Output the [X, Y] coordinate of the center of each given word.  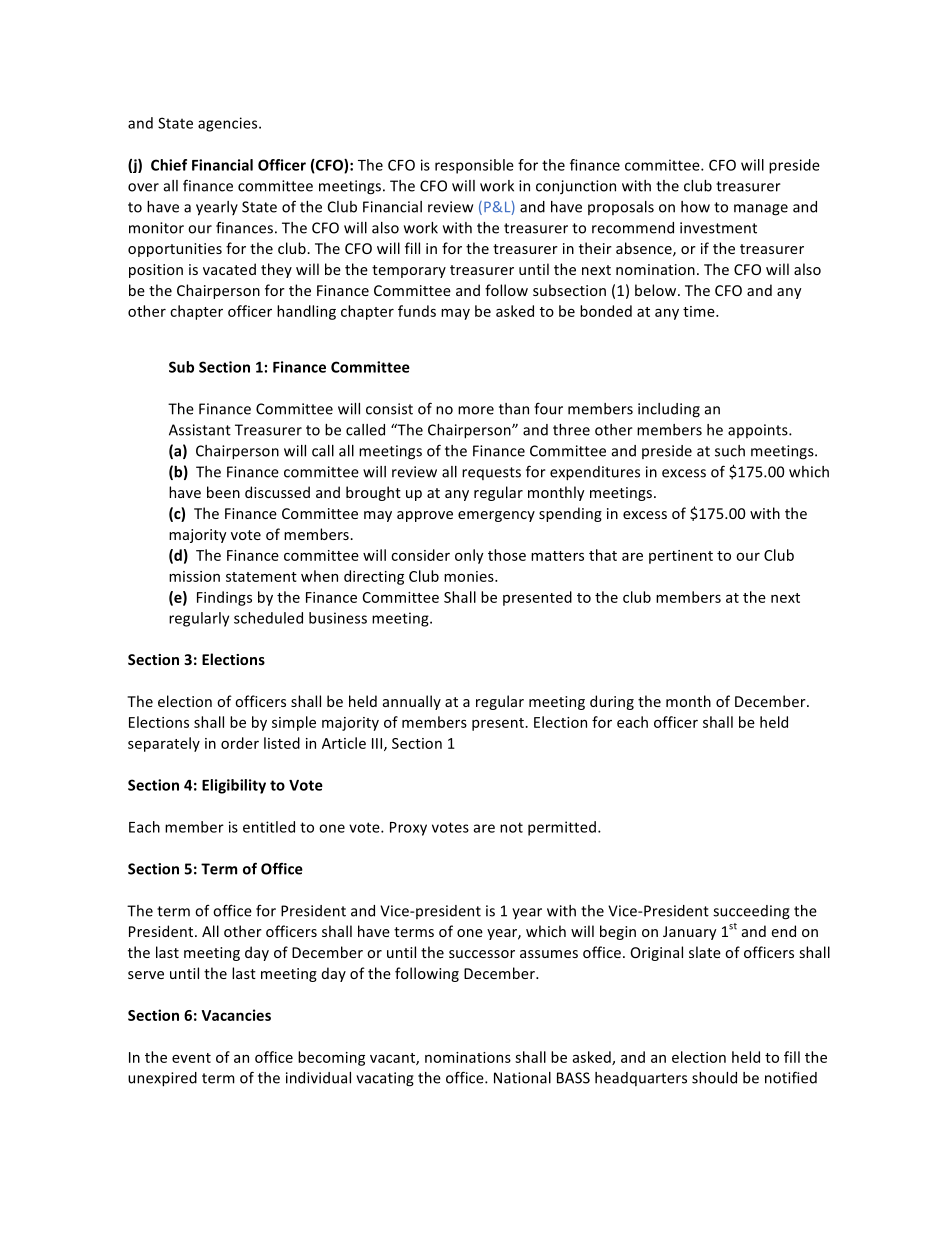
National [522, 1078]
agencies [229, 124]
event [191, 1058]
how [695, 207]
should [714, 1078]
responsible [474, 166]
